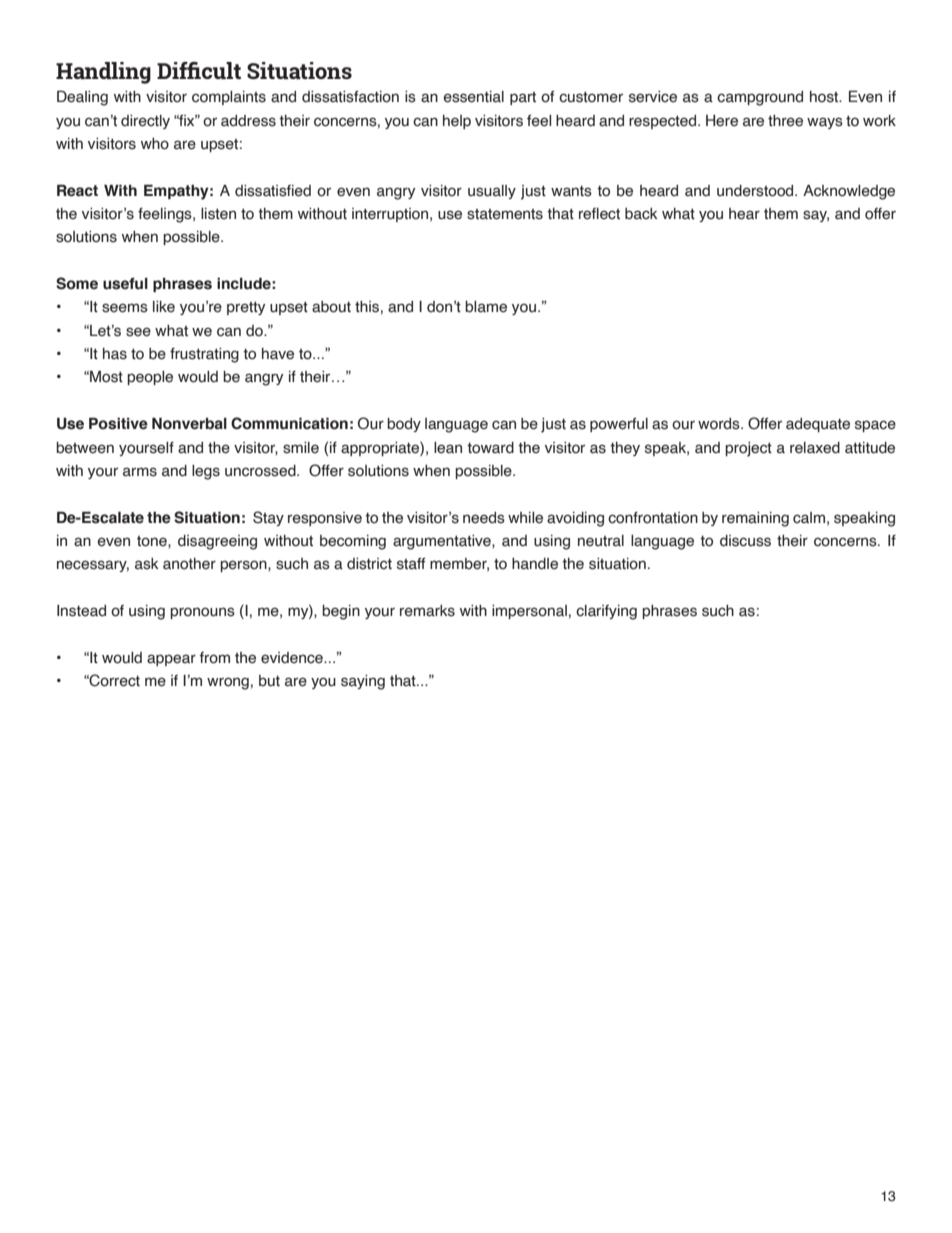 The width and height of the screenshot is (952, 1233). What do you see at coordinates (199, 70) in the screenshot?
I see `Difficult` at bounding box center [199, 70].
